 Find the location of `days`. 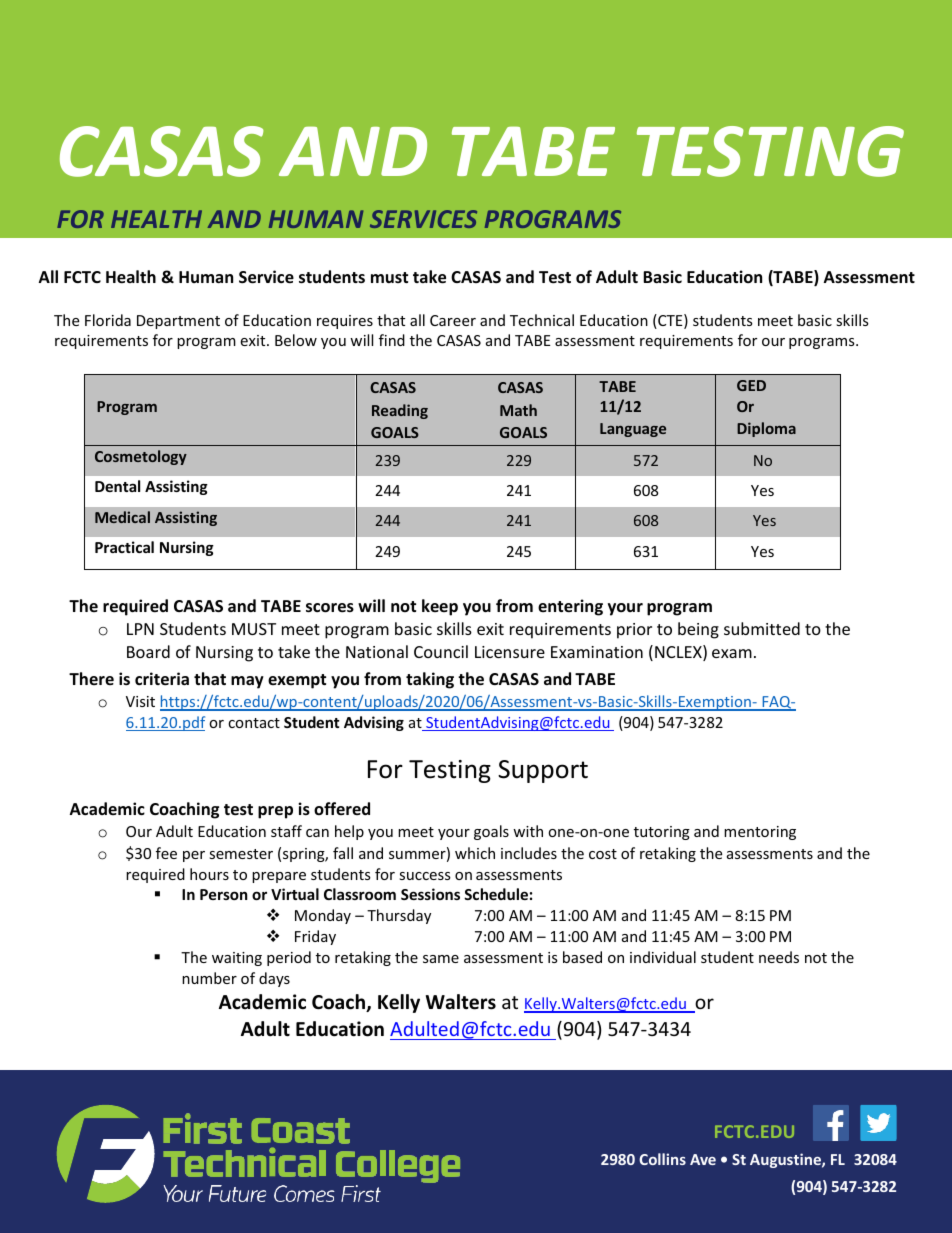

days is located at coordinates (274, 979).
